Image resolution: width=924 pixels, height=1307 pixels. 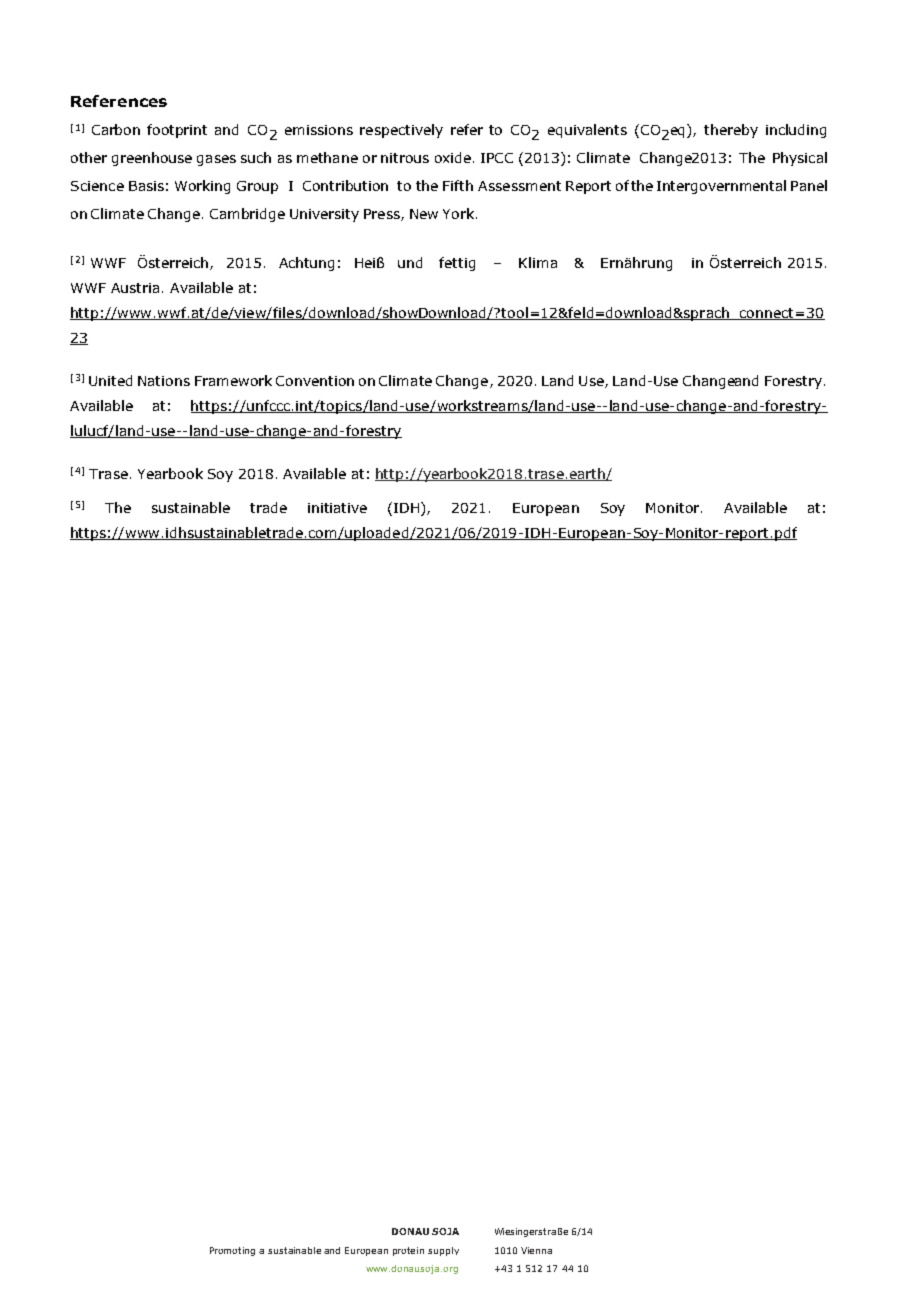 What do you see at coordinates (809, 185) in the screenshot?
I see `Panel` at bounding box center [809, 185].
